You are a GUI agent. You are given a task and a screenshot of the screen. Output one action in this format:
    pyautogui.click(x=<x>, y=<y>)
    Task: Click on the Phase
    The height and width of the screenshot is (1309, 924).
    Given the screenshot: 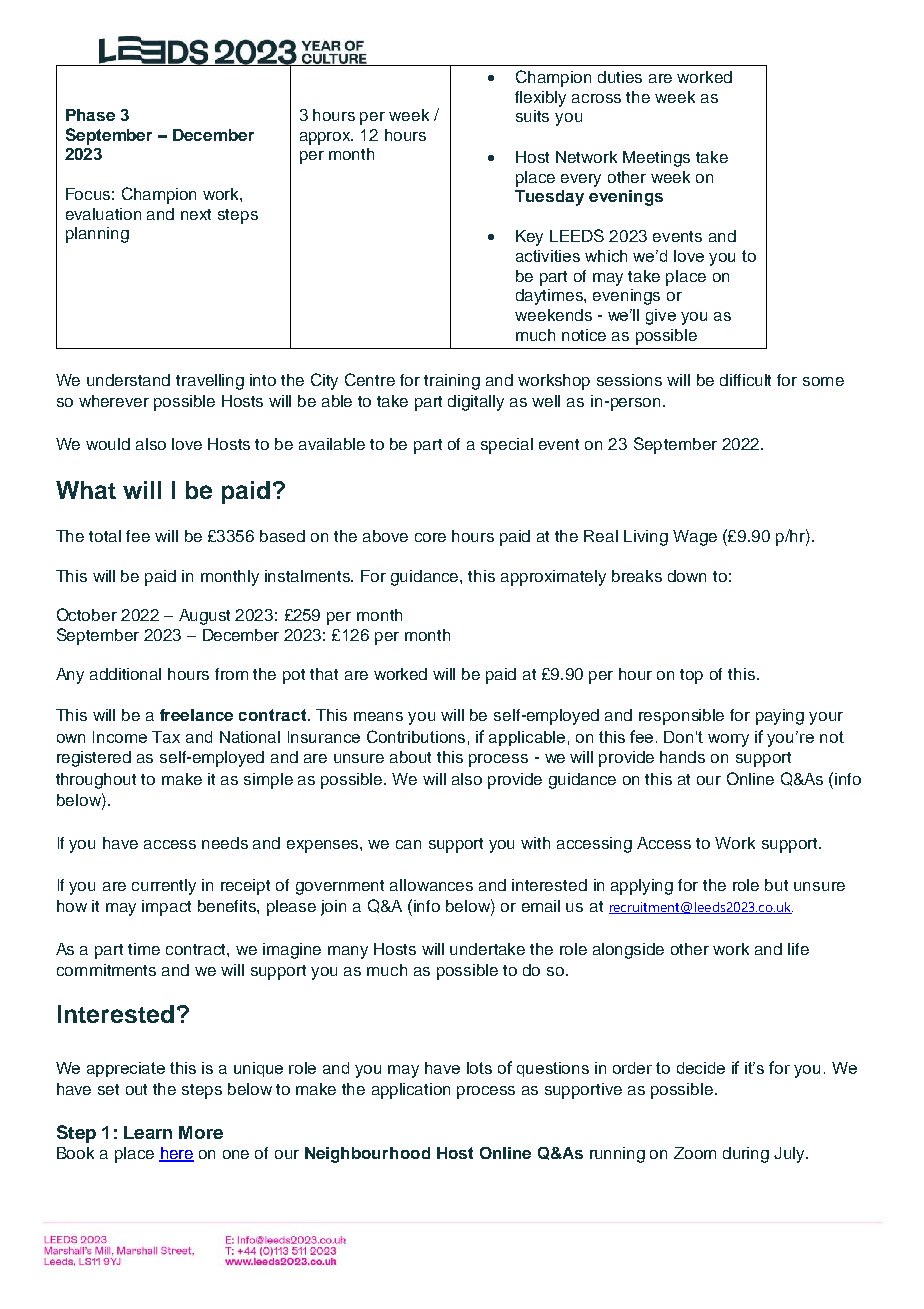 What is the action you would take?
    pyautogui.click(x=90, y=115)
